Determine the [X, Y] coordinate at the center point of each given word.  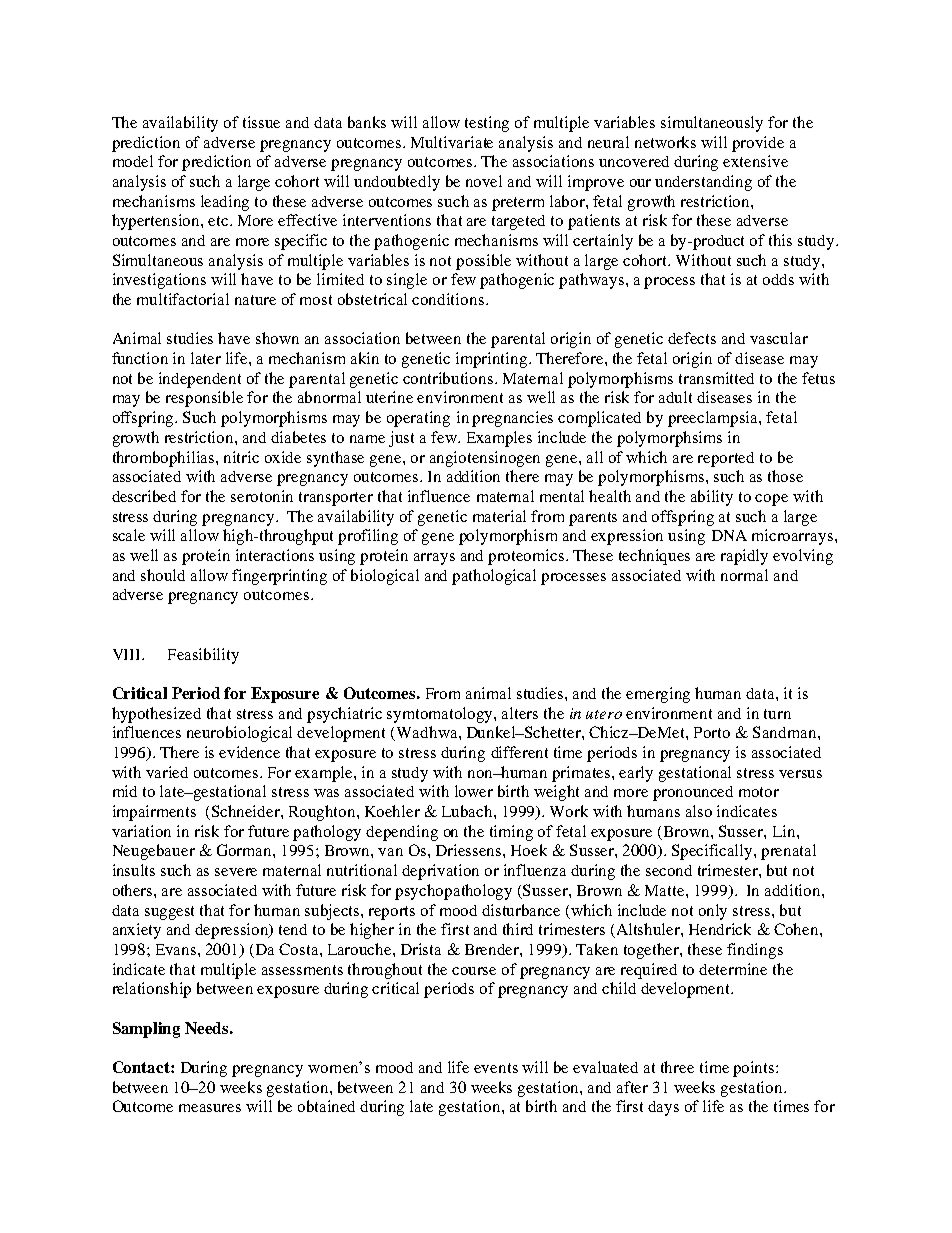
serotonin [262, 496]
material [499, 516]
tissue [261, 122]
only [713, 912]
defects [692, 338]
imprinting [493, 360]
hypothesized [156, 715]
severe [236, 872]
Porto [712, 732]
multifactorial [183, 299]
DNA [729, 535]
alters [520, 713]
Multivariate [452, 142]
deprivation [440, 872]
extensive [755, 161]
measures [210, 1108]
